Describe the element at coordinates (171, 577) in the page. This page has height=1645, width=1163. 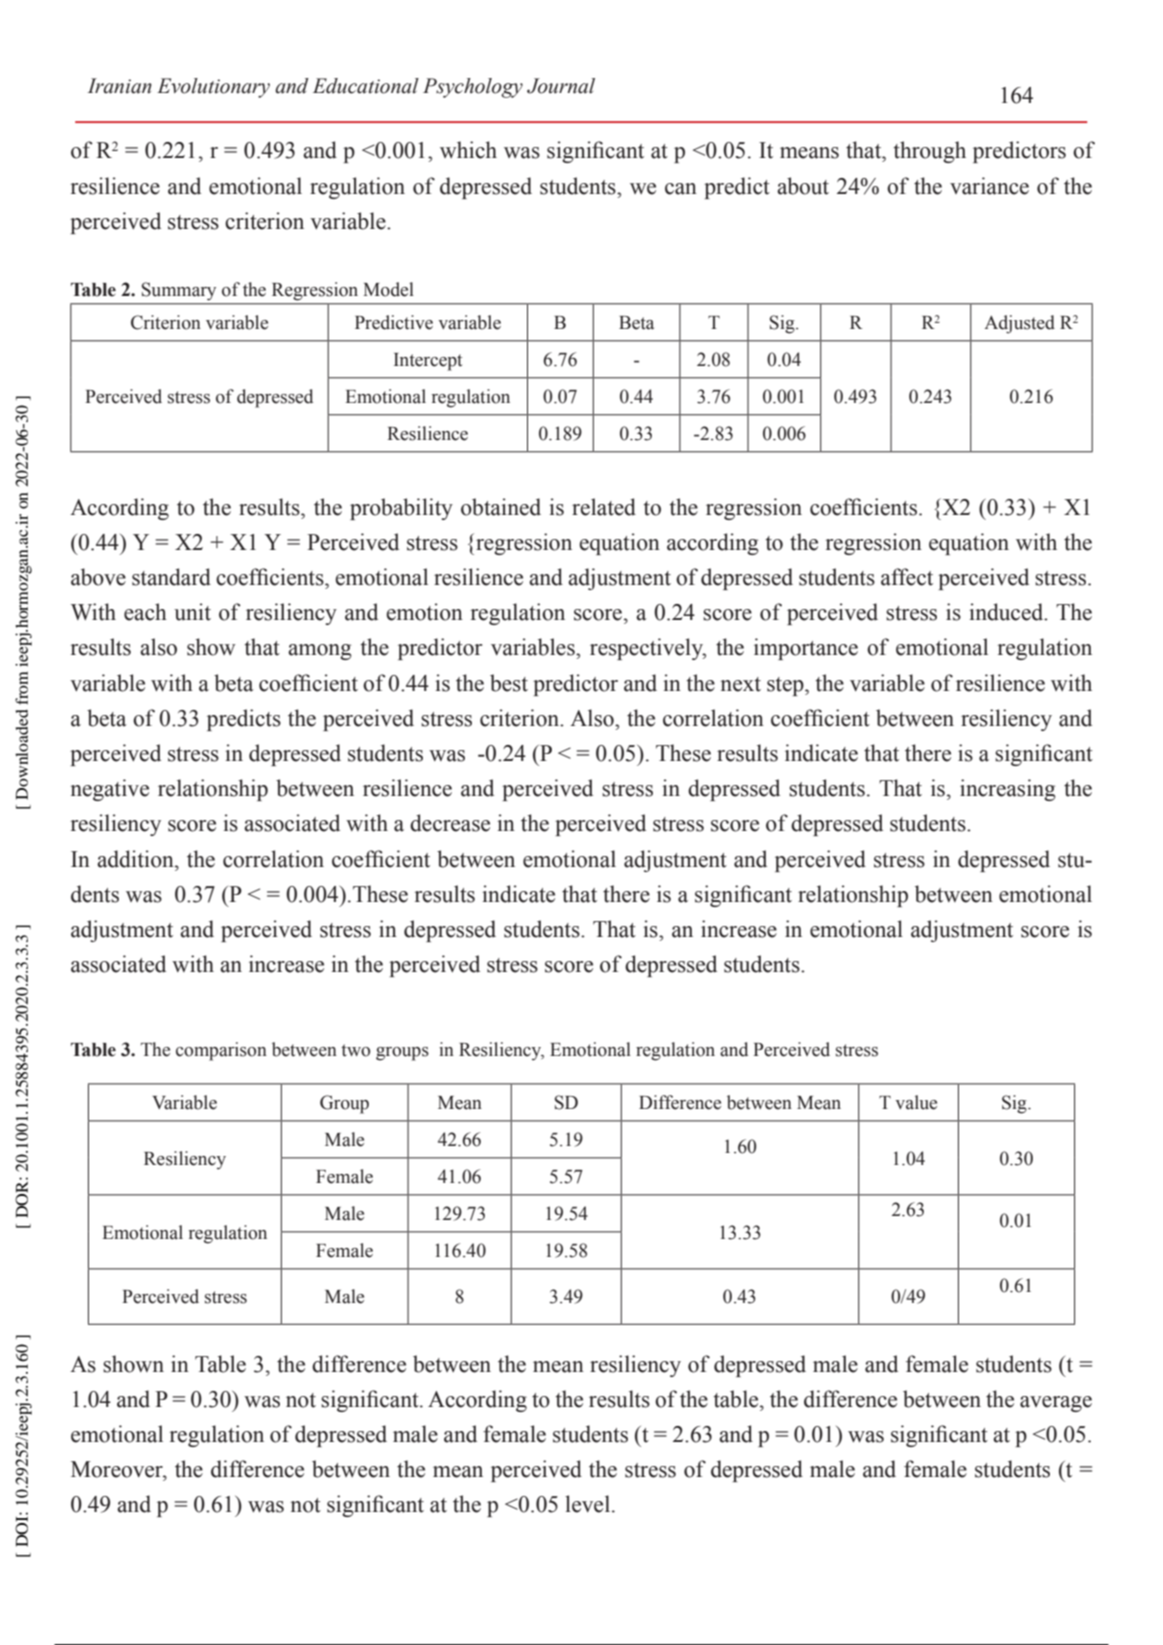
I see `standard` at that location.
